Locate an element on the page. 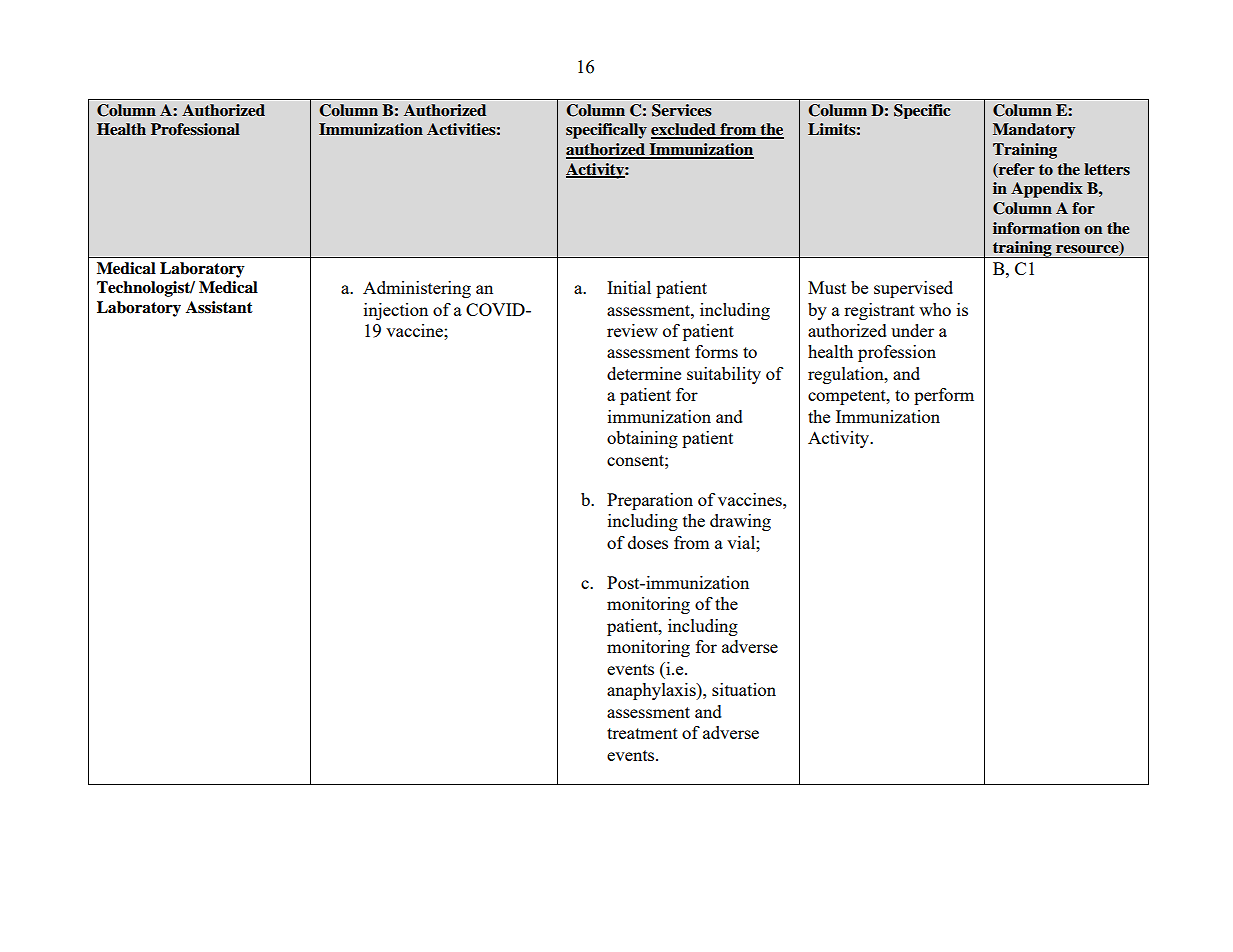 Image resolution: width=1233 pixels, height=952 pixels. Mandatory is located at coordinates (1034, 131).
